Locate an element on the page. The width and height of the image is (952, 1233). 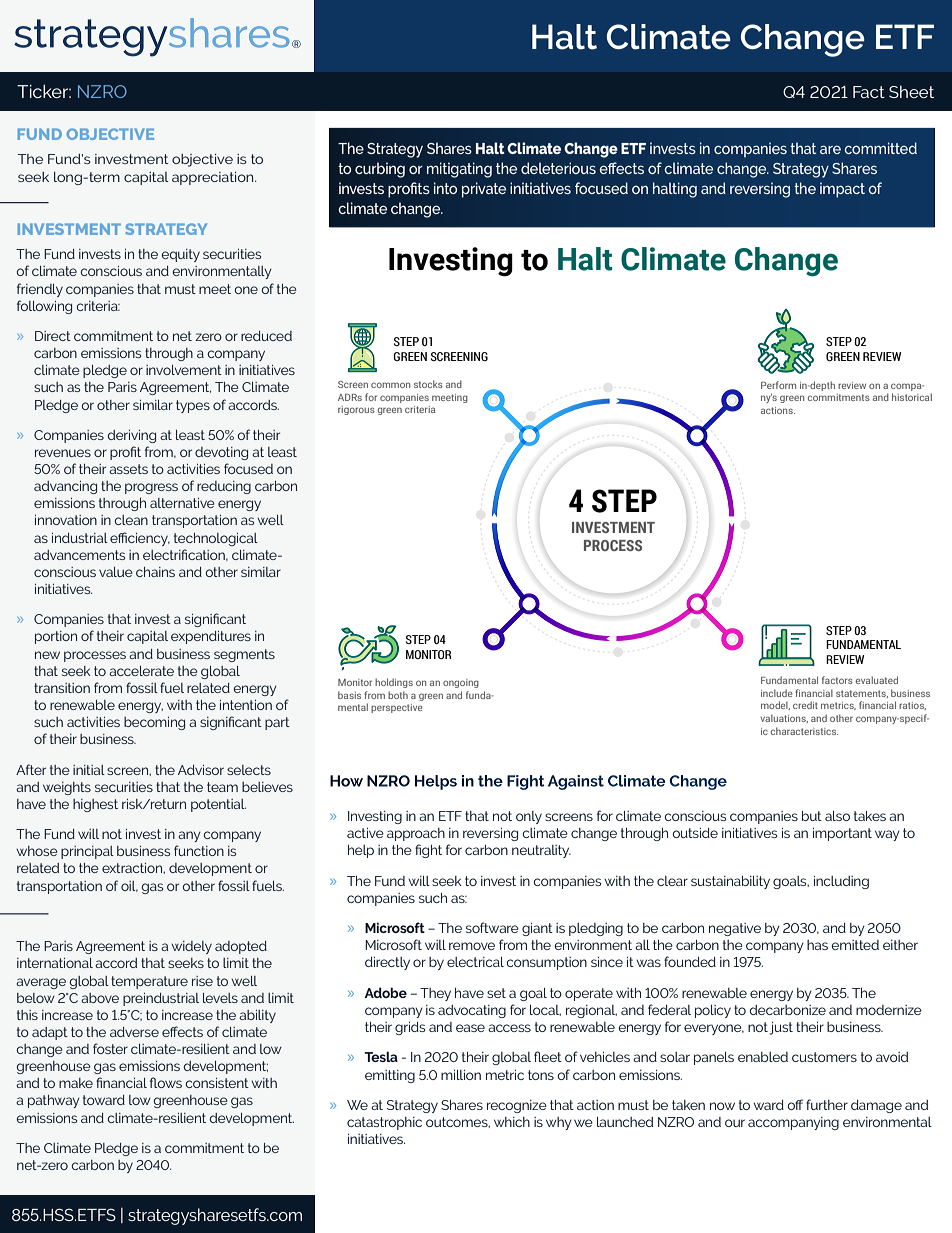
chains is located at coordinates (155, 572).
